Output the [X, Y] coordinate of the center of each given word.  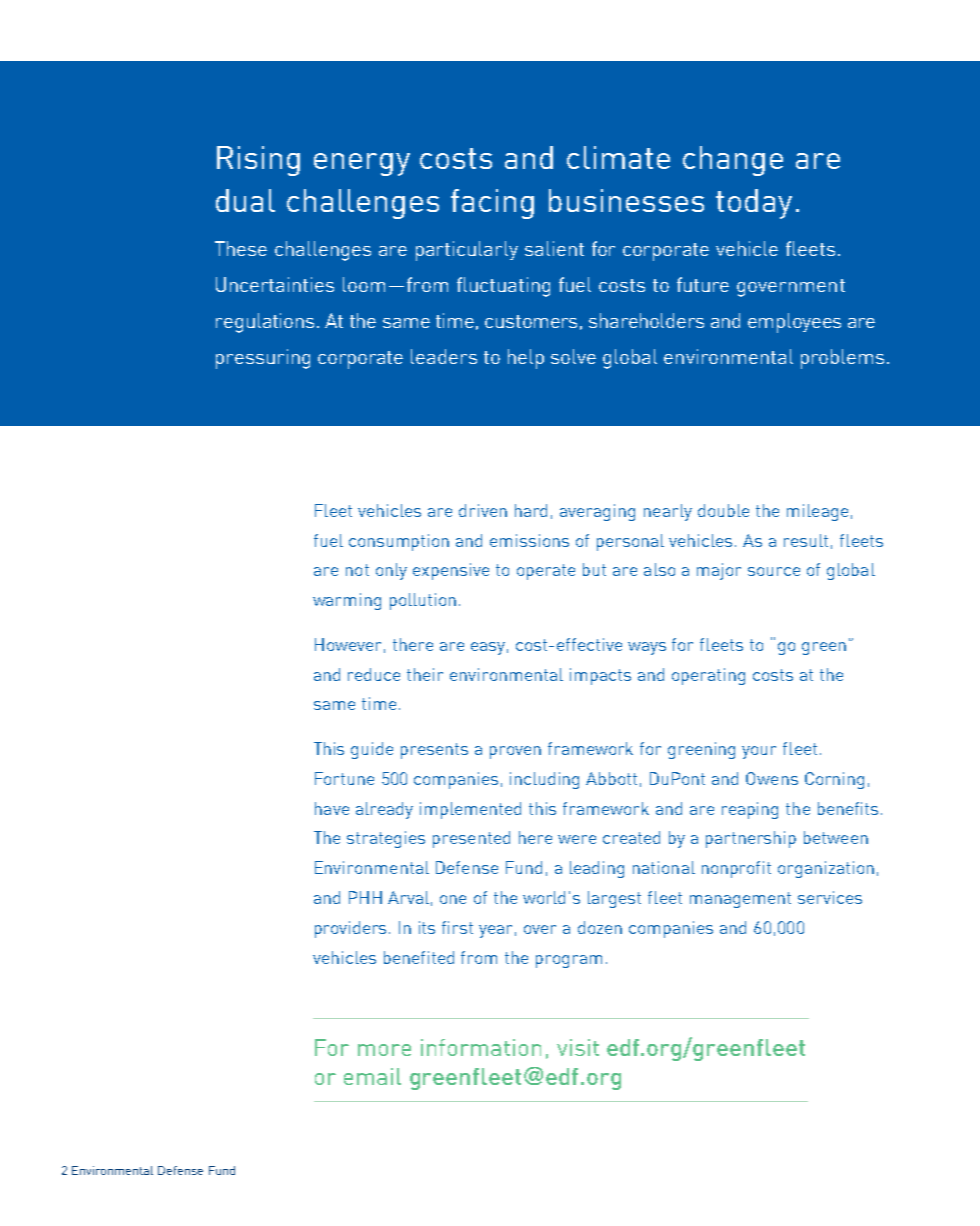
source [774, 571]
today [754, 204]
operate [546, 572]
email [372, 1076]
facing [492, 204]
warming [347, 601]
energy [362, 164]
